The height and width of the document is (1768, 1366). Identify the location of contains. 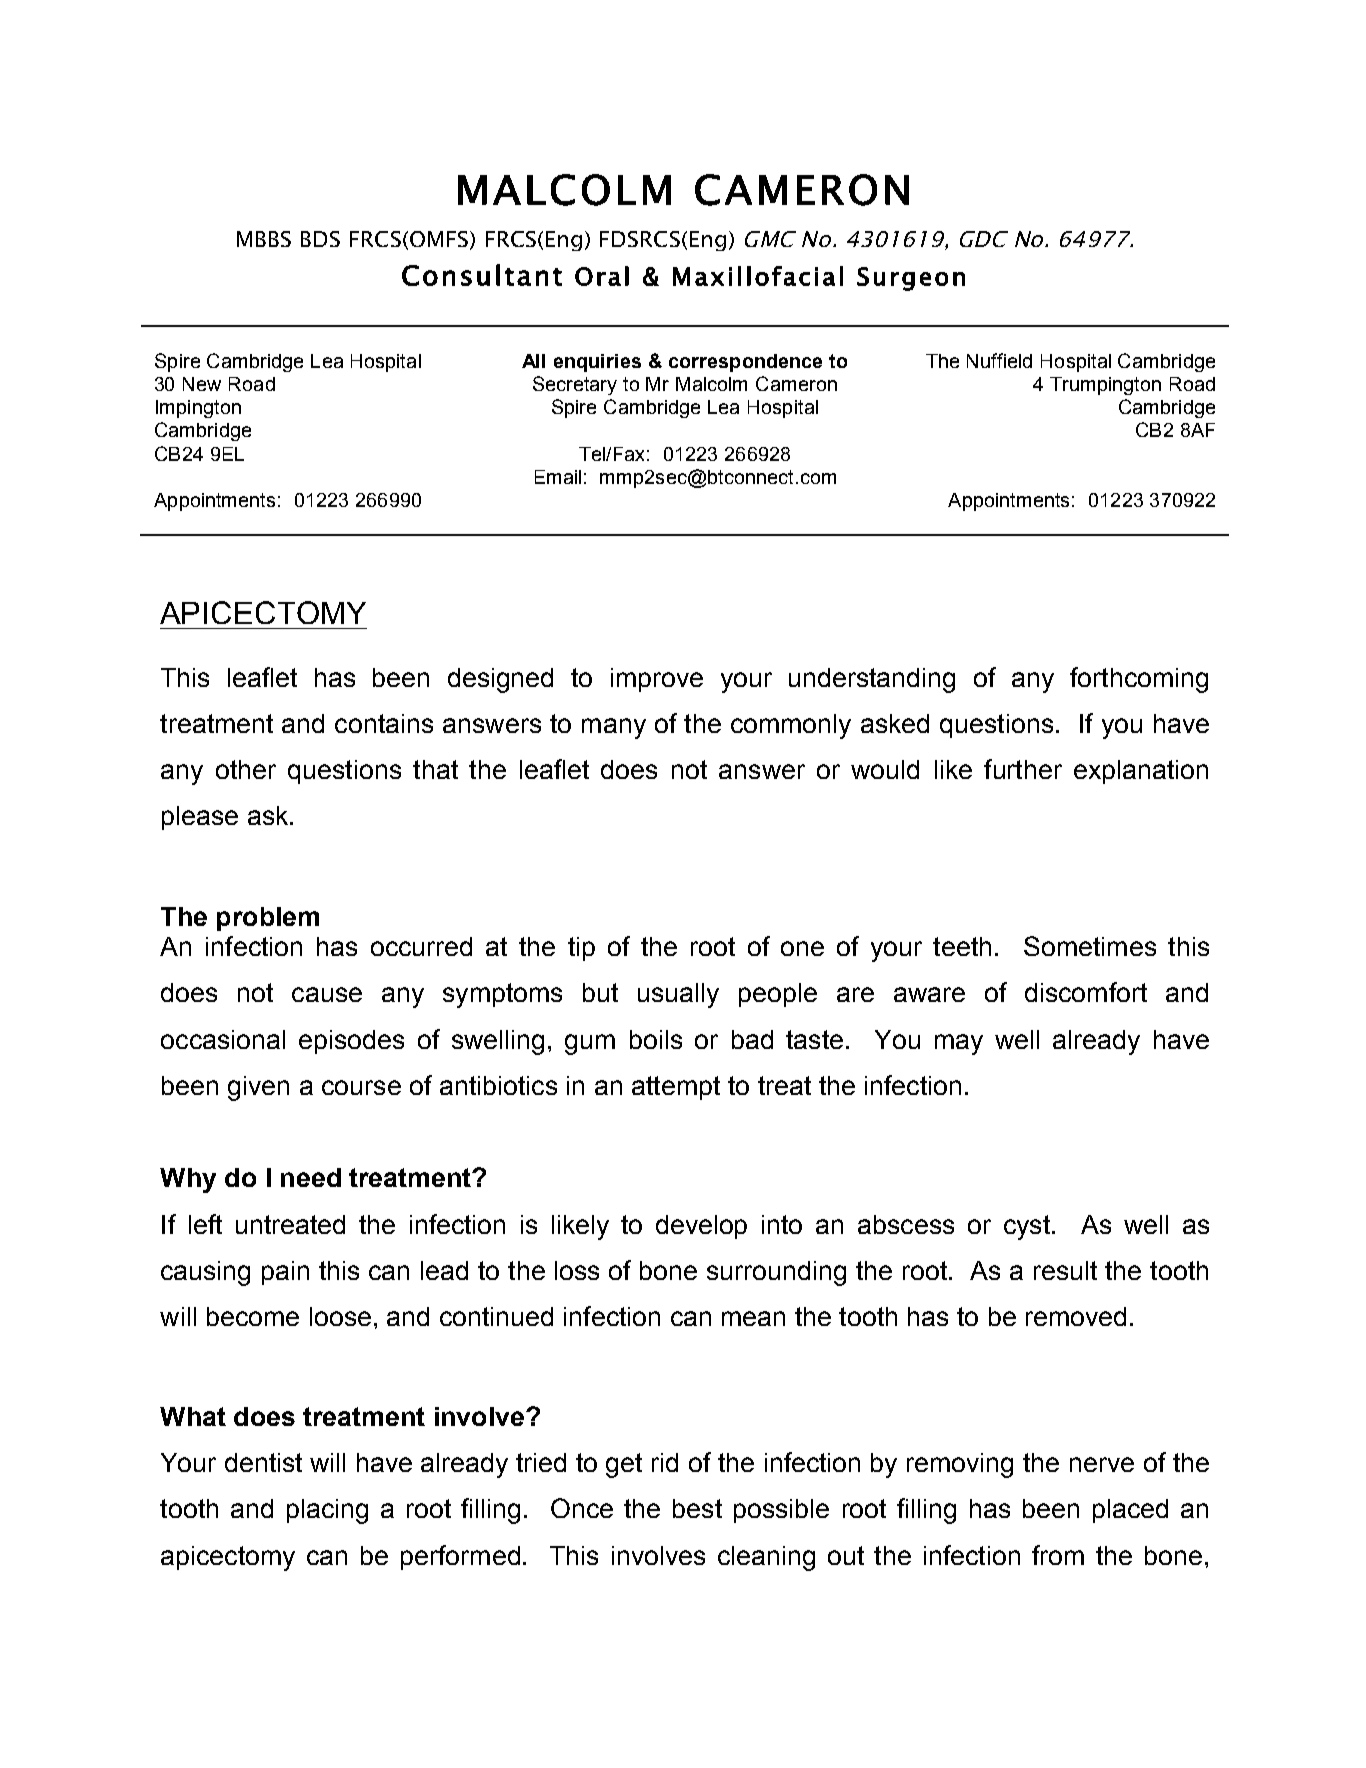
(384, 723).
